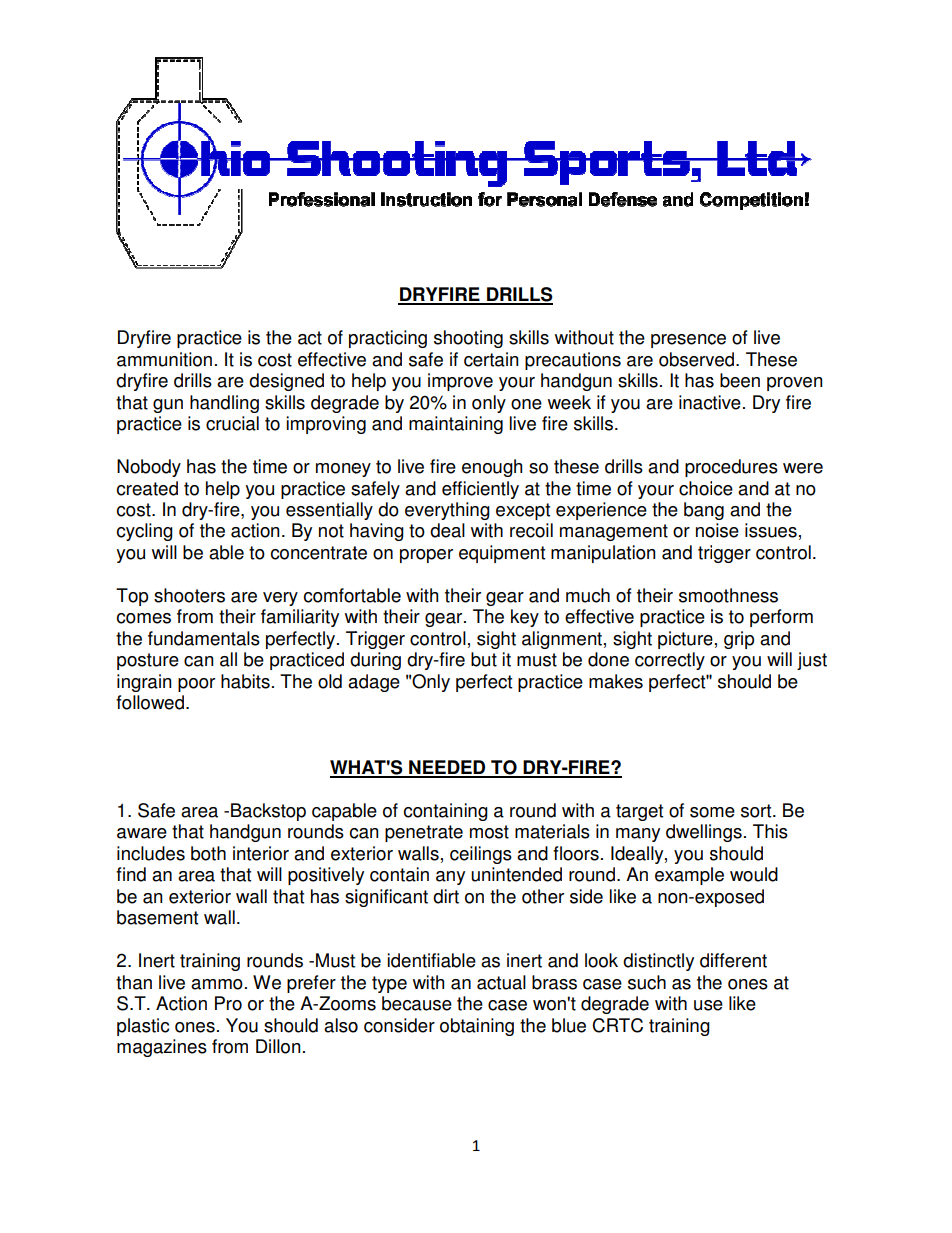 This screenshot has height=1233, width=952. What do you see at coordinates (208, 853) in the screenshot?
I see `both` at bounding box center [208, 853].
